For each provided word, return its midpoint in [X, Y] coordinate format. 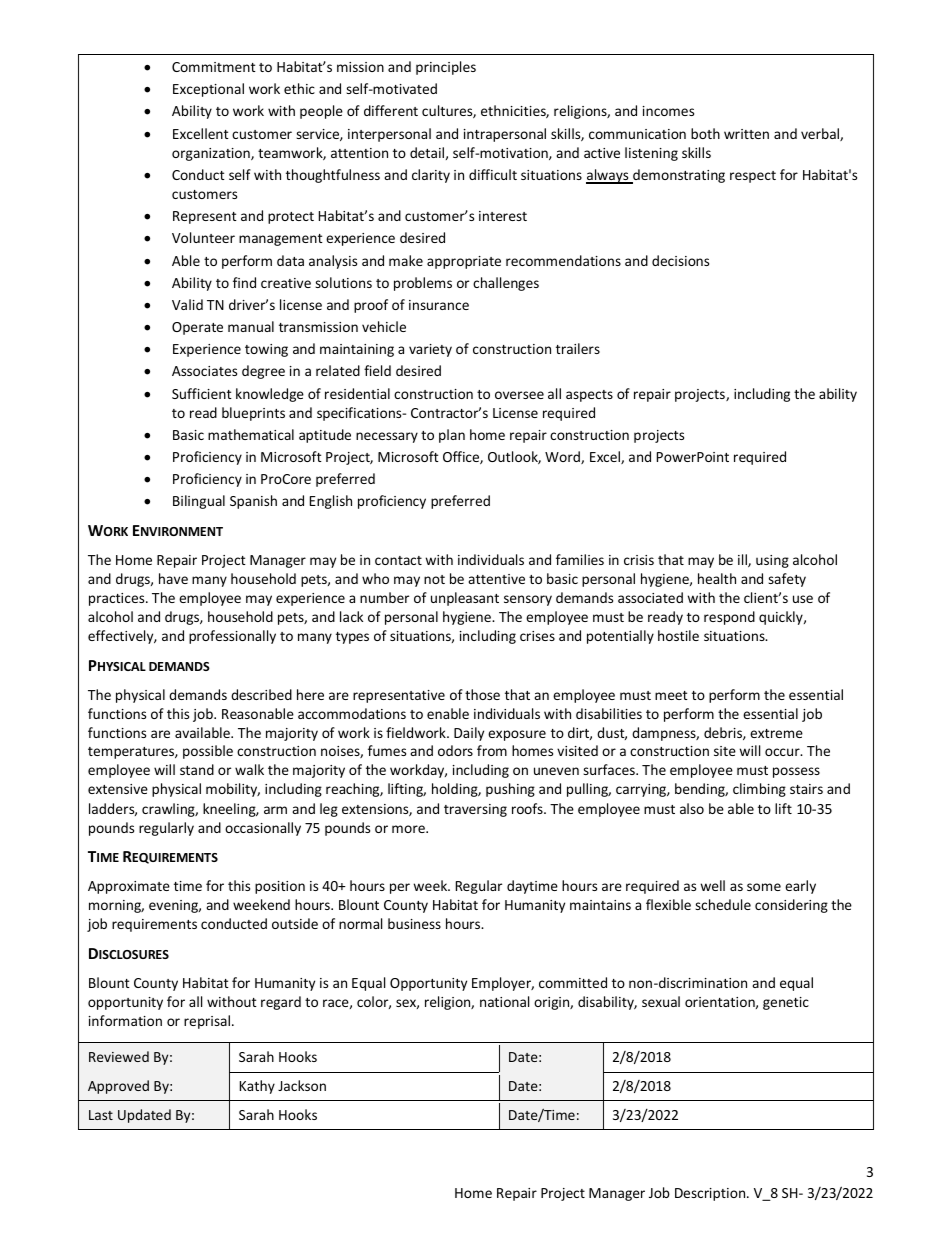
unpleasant [465, 599]
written [746, 134]
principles [446, 68]
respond [729, 618]
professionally [232, 637]
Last [101, 1115]
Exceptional [208, 90]
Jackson [302, 1085]
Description [711, 1194]
